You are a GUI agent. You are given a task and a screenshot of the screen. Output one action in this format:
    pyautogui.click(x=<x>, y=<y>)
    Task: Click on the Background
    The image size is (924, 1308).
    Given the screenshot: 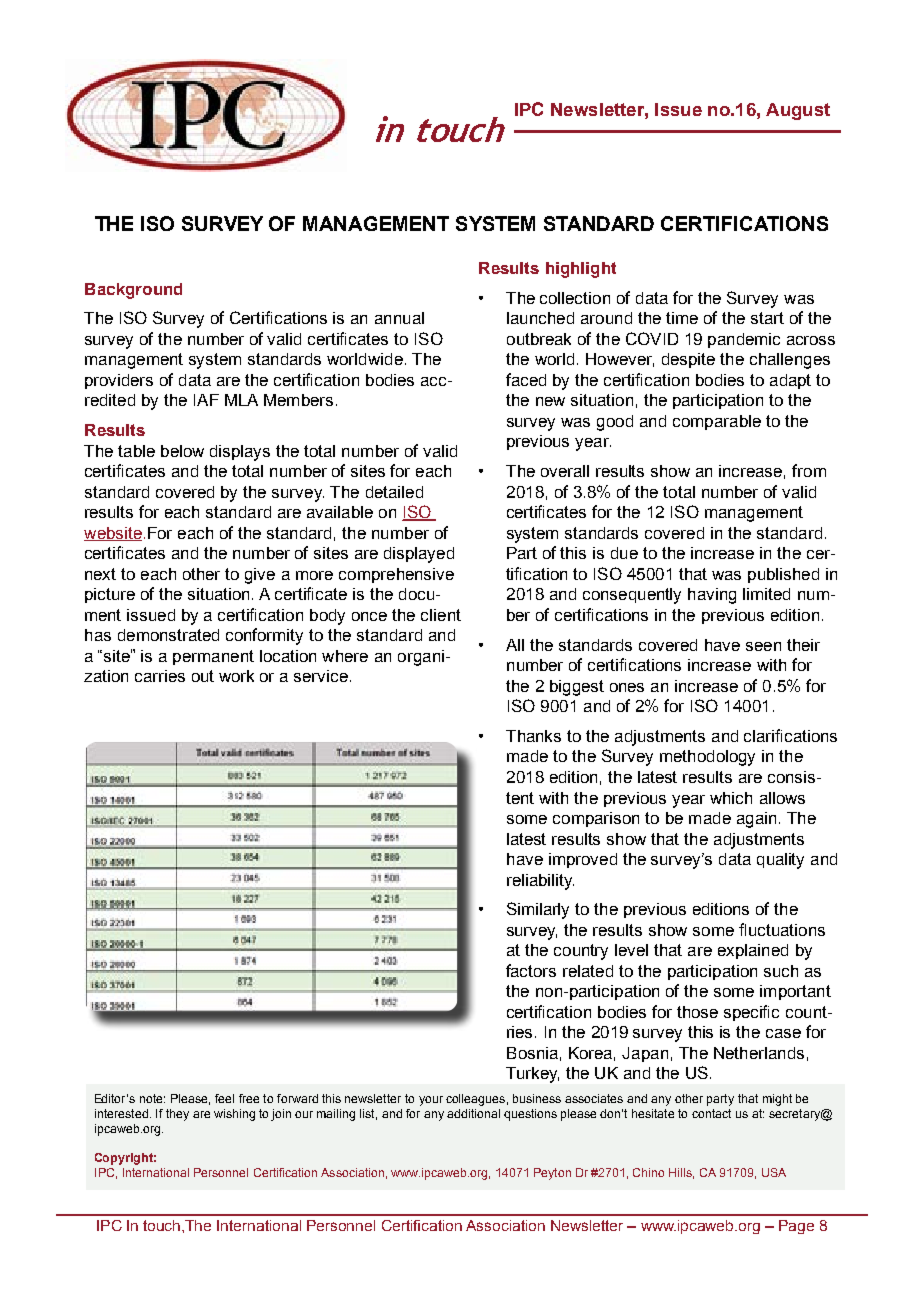 What is the action you would take?
    pyautogui.click(x=133, y=291)
